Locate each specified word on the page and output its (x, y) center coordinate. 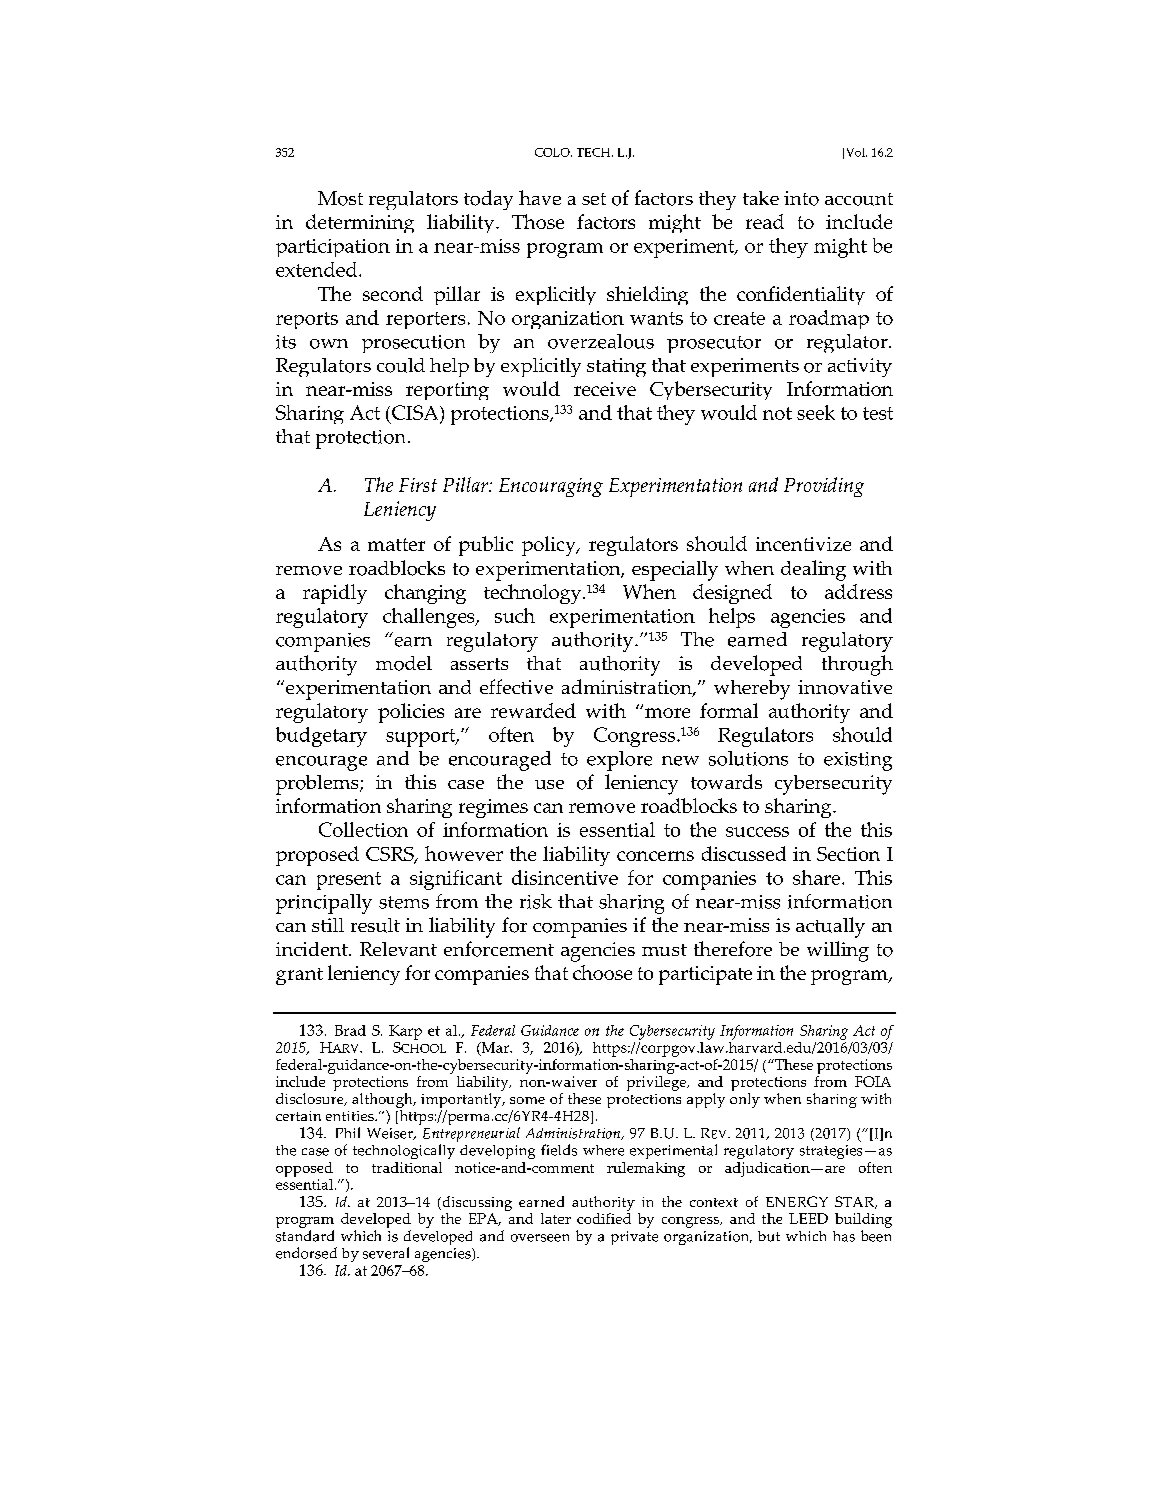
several (386, 1253)
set (594, 199)
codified (604, 1217)
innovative (845, 687)
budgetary (321, 737)
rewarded (533, 710)
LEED (808, 1218)
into (801, 198)
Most (340, 198)
